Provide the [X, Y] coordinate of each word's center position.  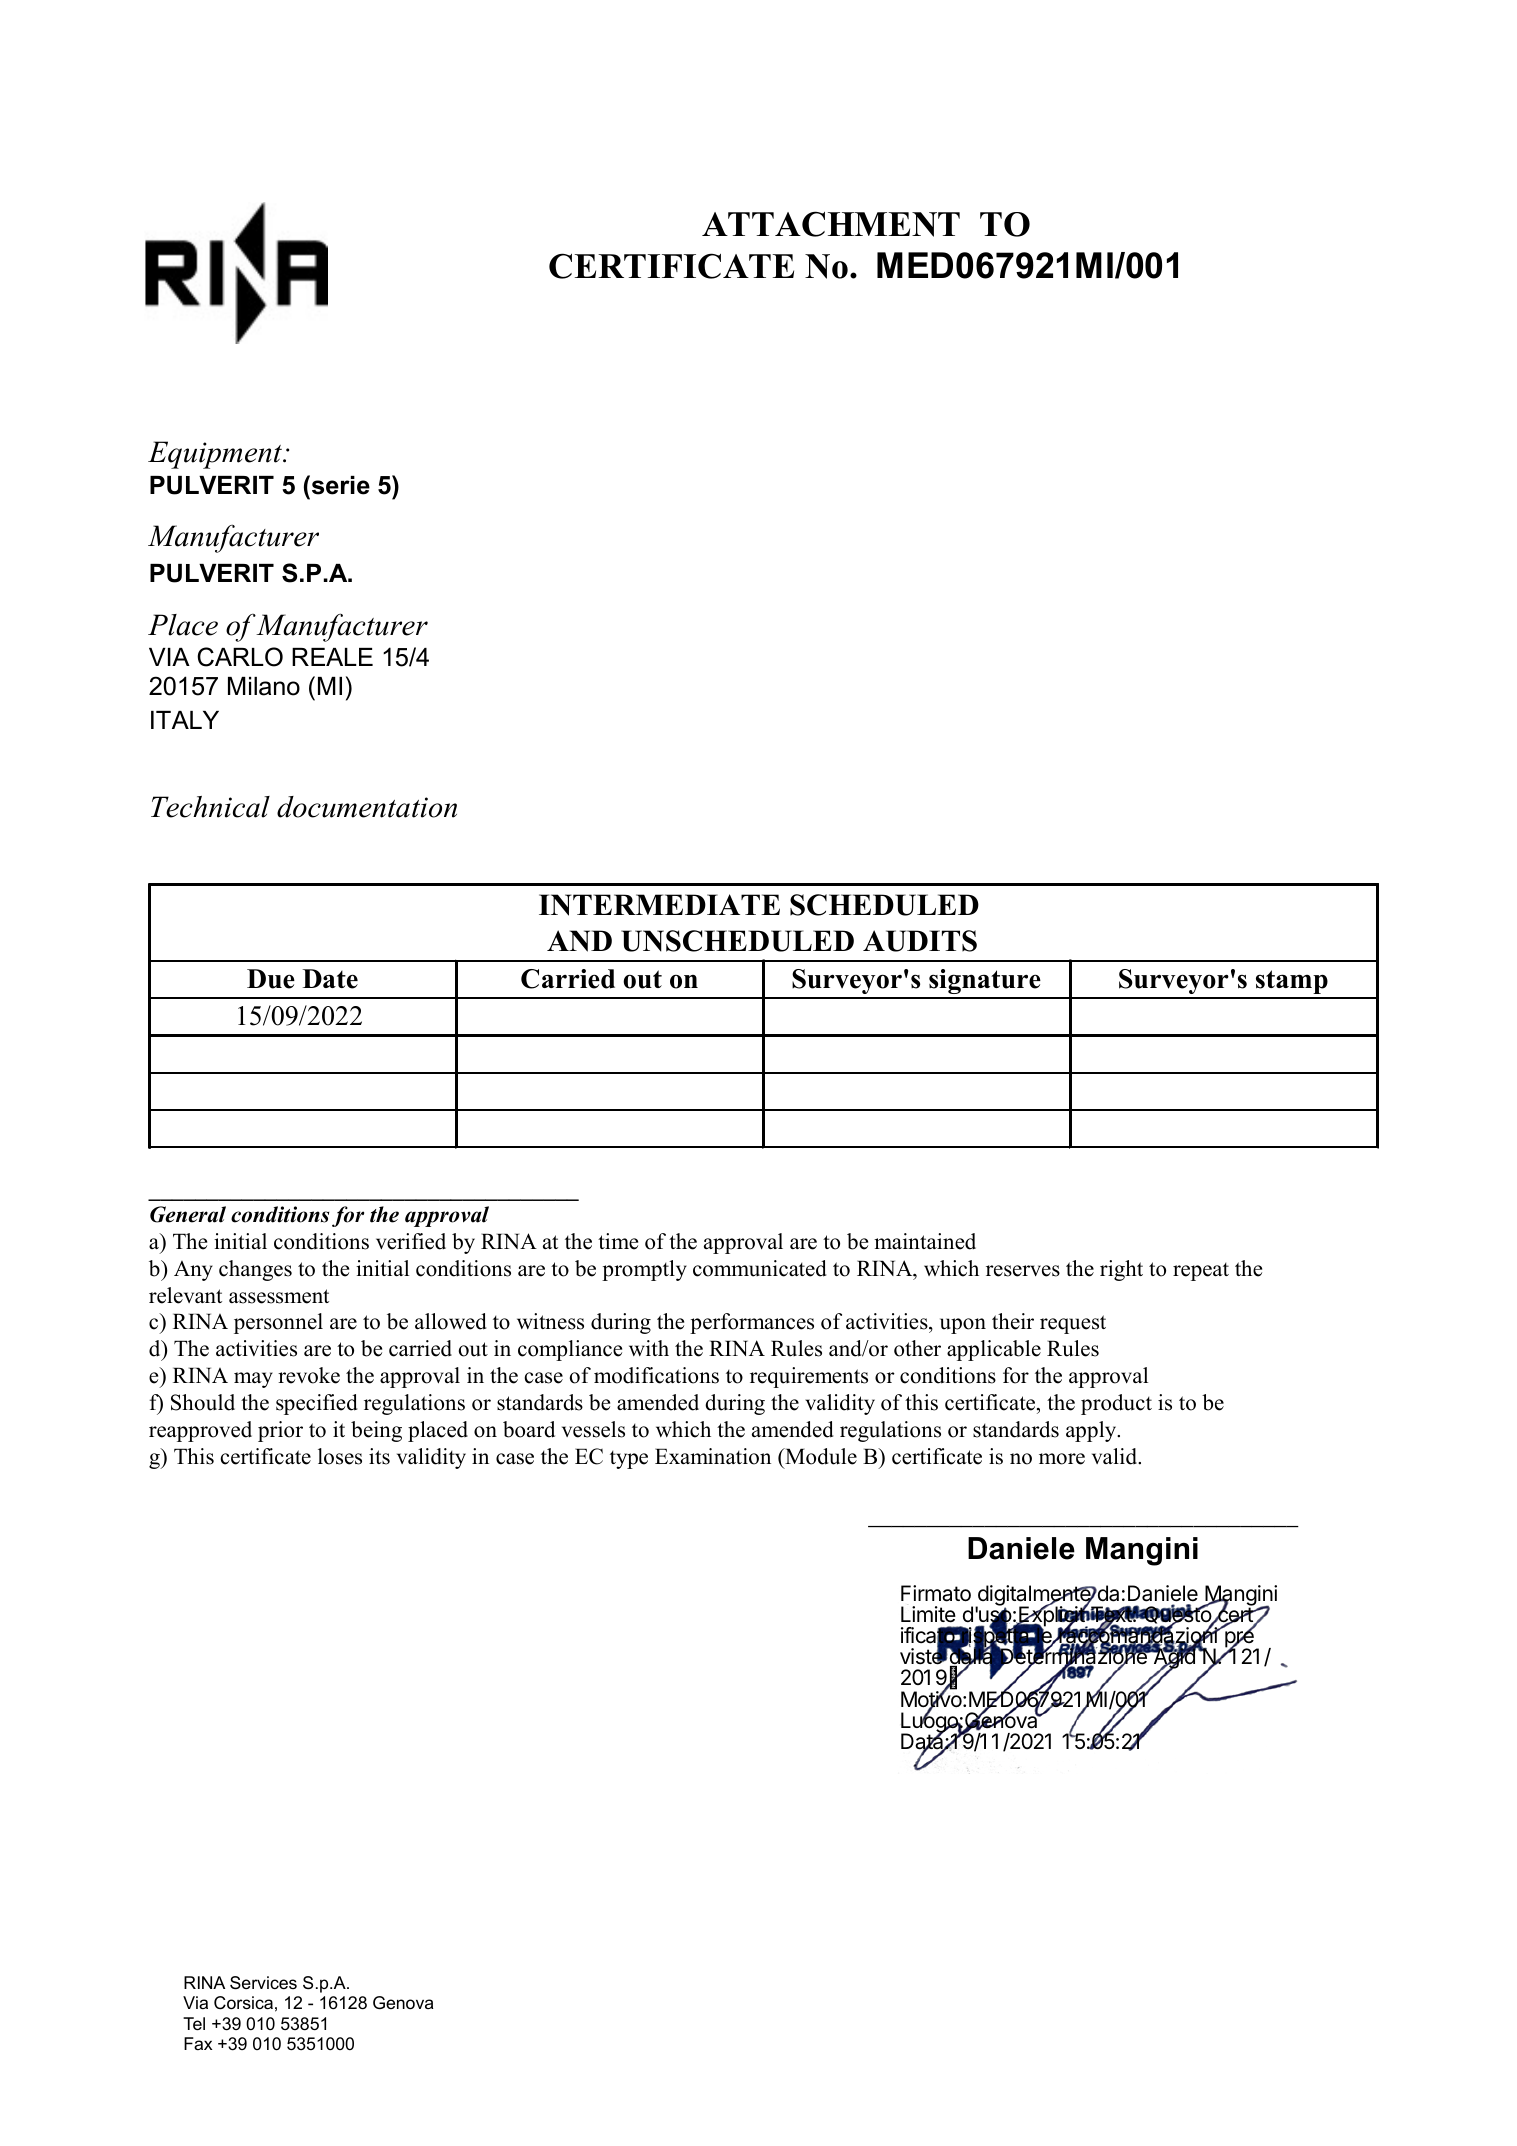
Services [263, 1983]
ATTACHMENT [831, 224]
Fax [198, 2043]
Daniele [1021, 1548]
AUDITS [920, 941]
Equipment [216, 455]
